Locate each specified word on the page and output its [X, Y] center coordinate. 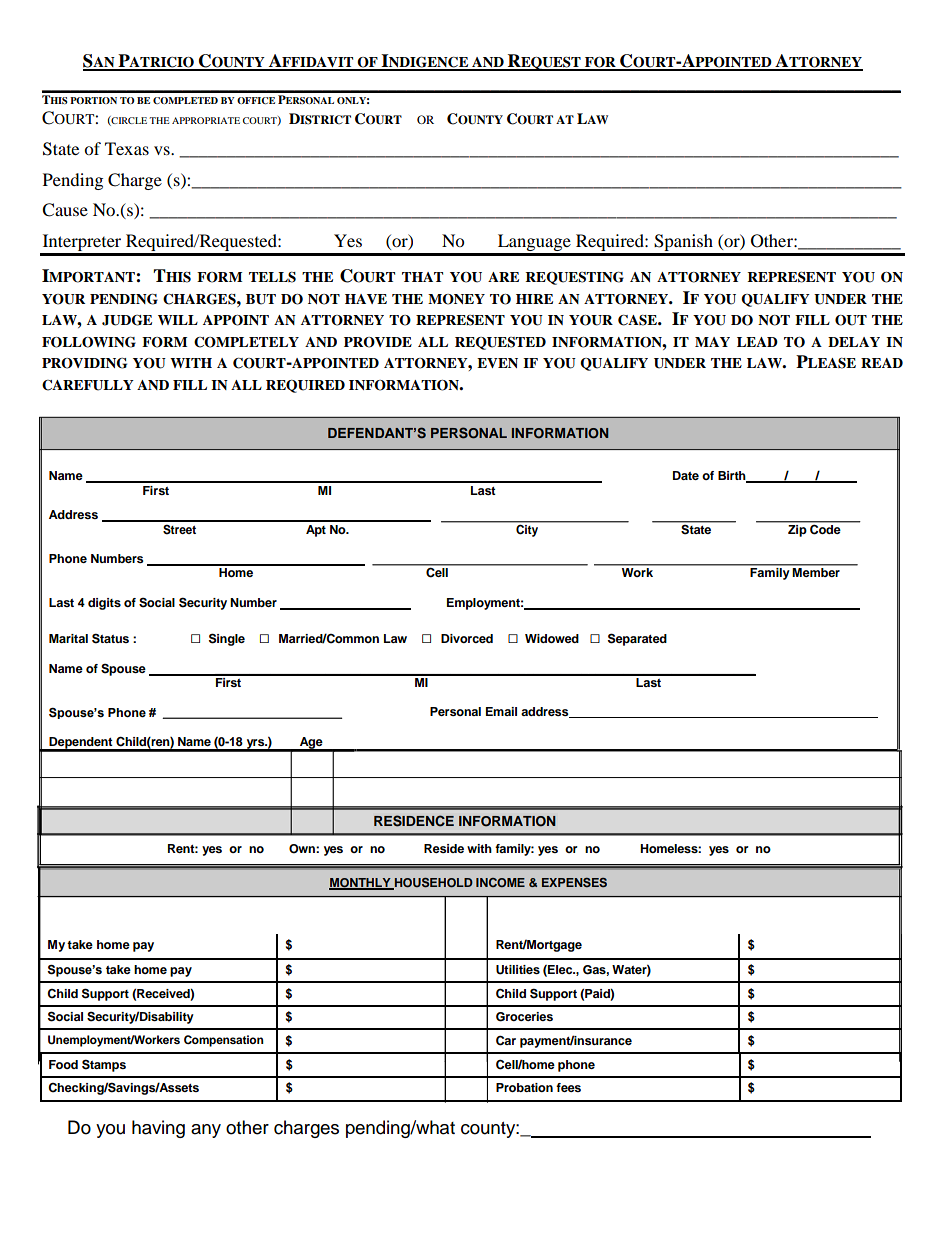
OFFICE [256, 100]
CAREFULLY [88, 385]
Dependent [81, 744]
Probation [524, 1087]
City [527, 529]
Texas [127, 148]
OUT [851, 320]
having [158, 1129]
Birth [733, 477]
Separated [637, 639]
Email [501, 711]
